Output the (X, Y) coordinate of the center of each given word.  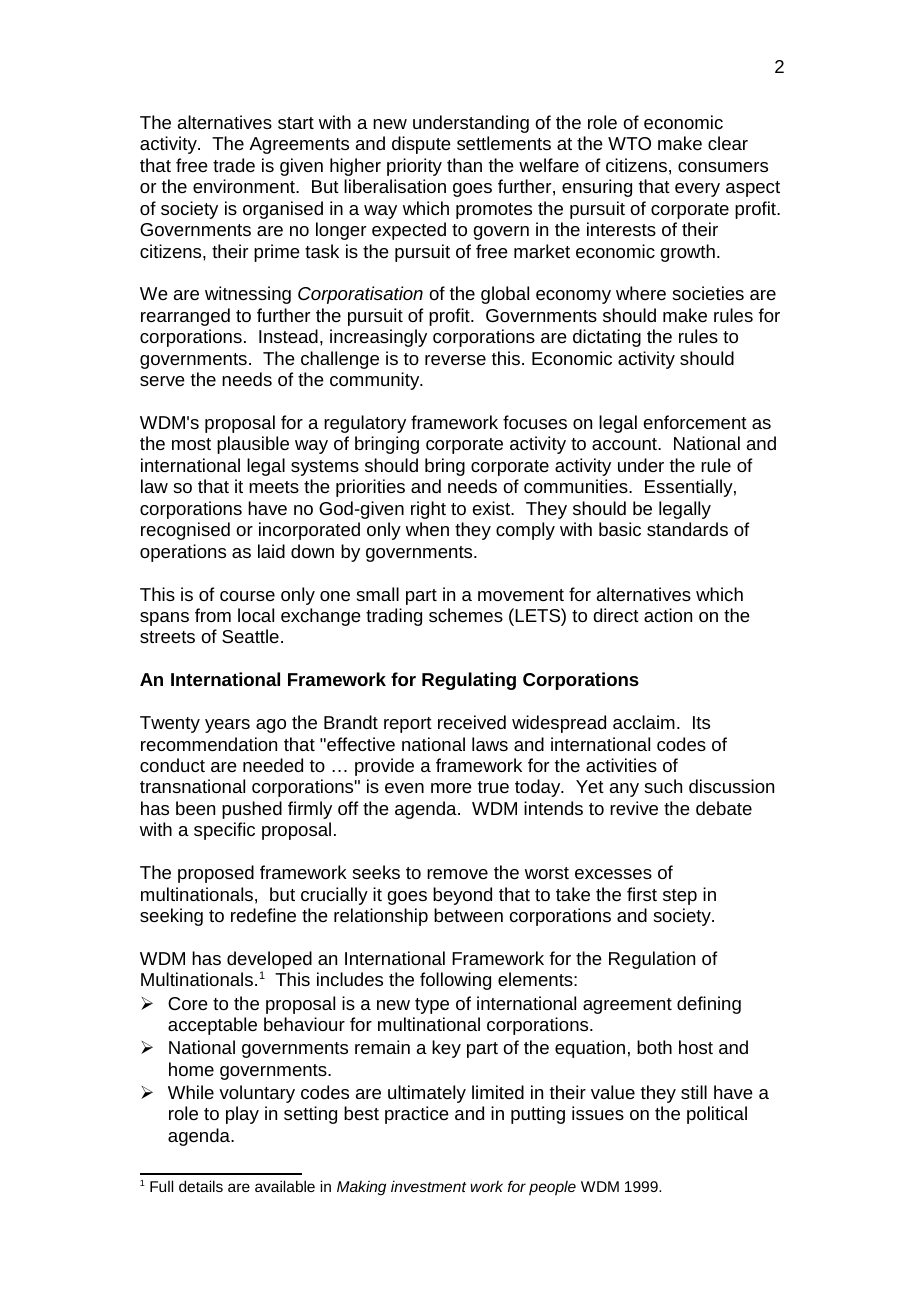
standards (687, 529)
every (697, 190)
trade (234, 165)
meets (274, 487)
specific (224, 831)
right (428, 510)
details (201, 1186)
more (451, 788)
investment (428, 1186)
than (464, 165)
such (663, 786)
